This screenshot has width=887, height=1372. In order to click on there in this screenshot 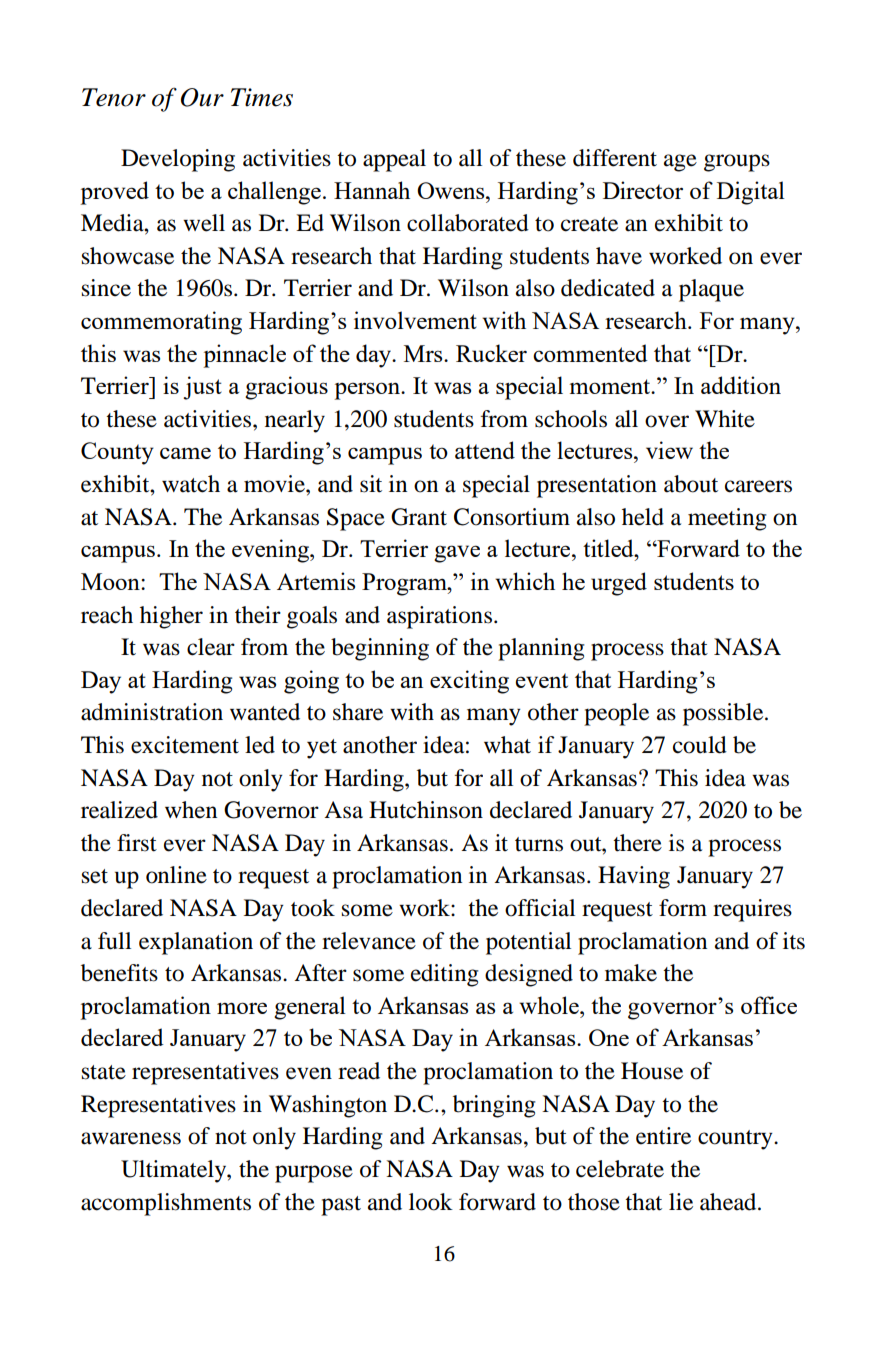, I will do `click(637, 843)`.
